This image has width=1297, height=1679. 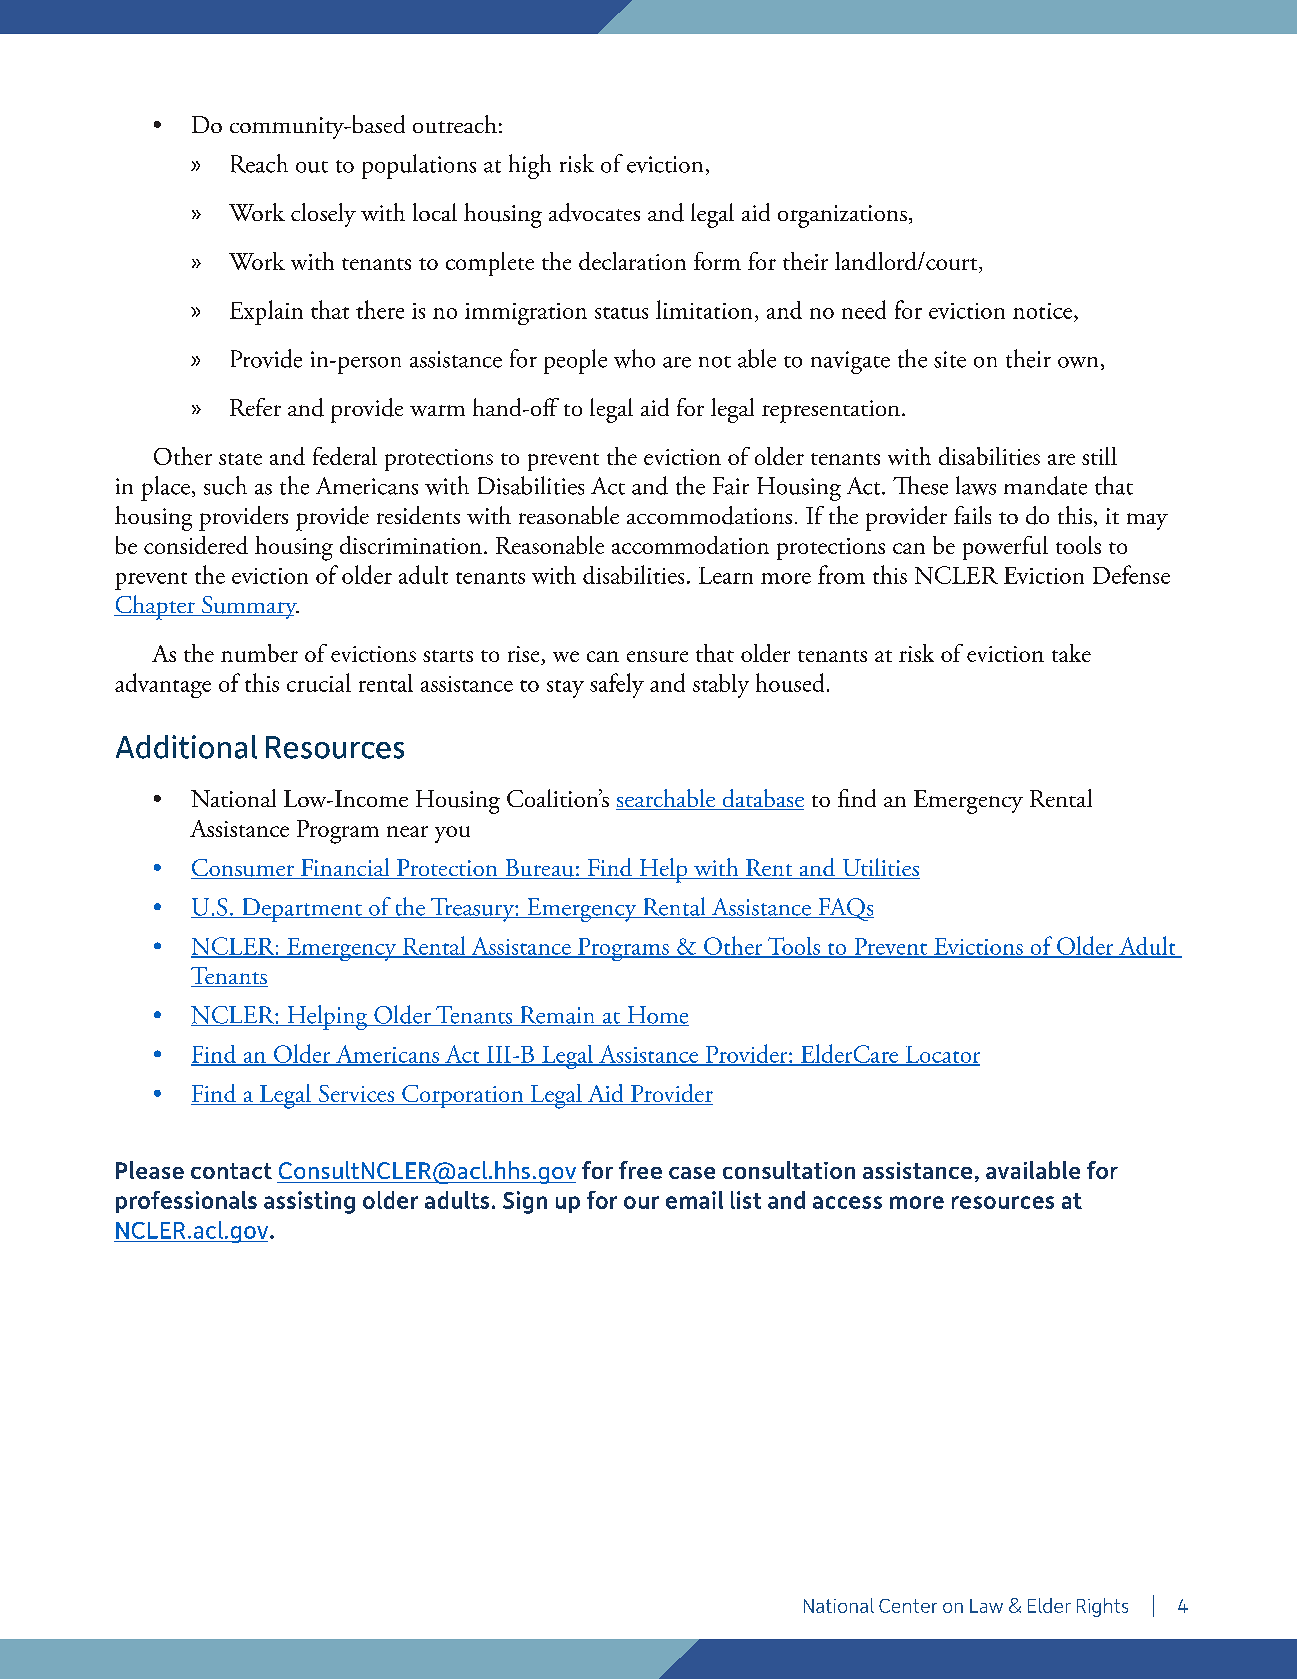 What do you see at coordinates (259, 653) in the image?
I see `number` at bounding box center [259, 653].
